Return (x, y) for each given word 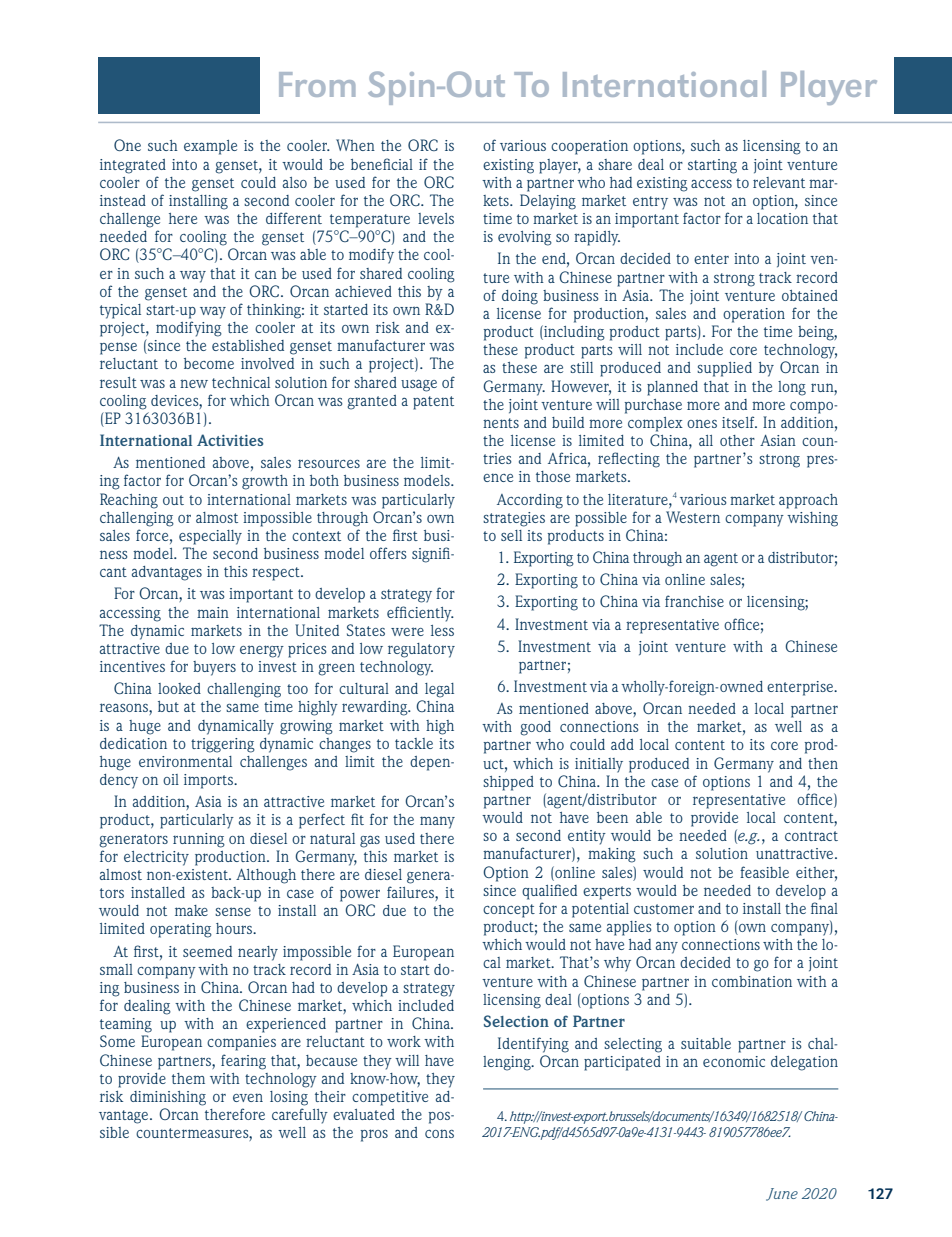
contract (811, 836)
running (199, 840)
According (530, 501)
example (210, 147)
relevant (779, 182)
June (782, 1194)
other (737, 440)
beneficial (382, 164)
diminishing (168, 1098)
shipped (508, 783)
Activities (230, 440)
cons (439, 1133)
